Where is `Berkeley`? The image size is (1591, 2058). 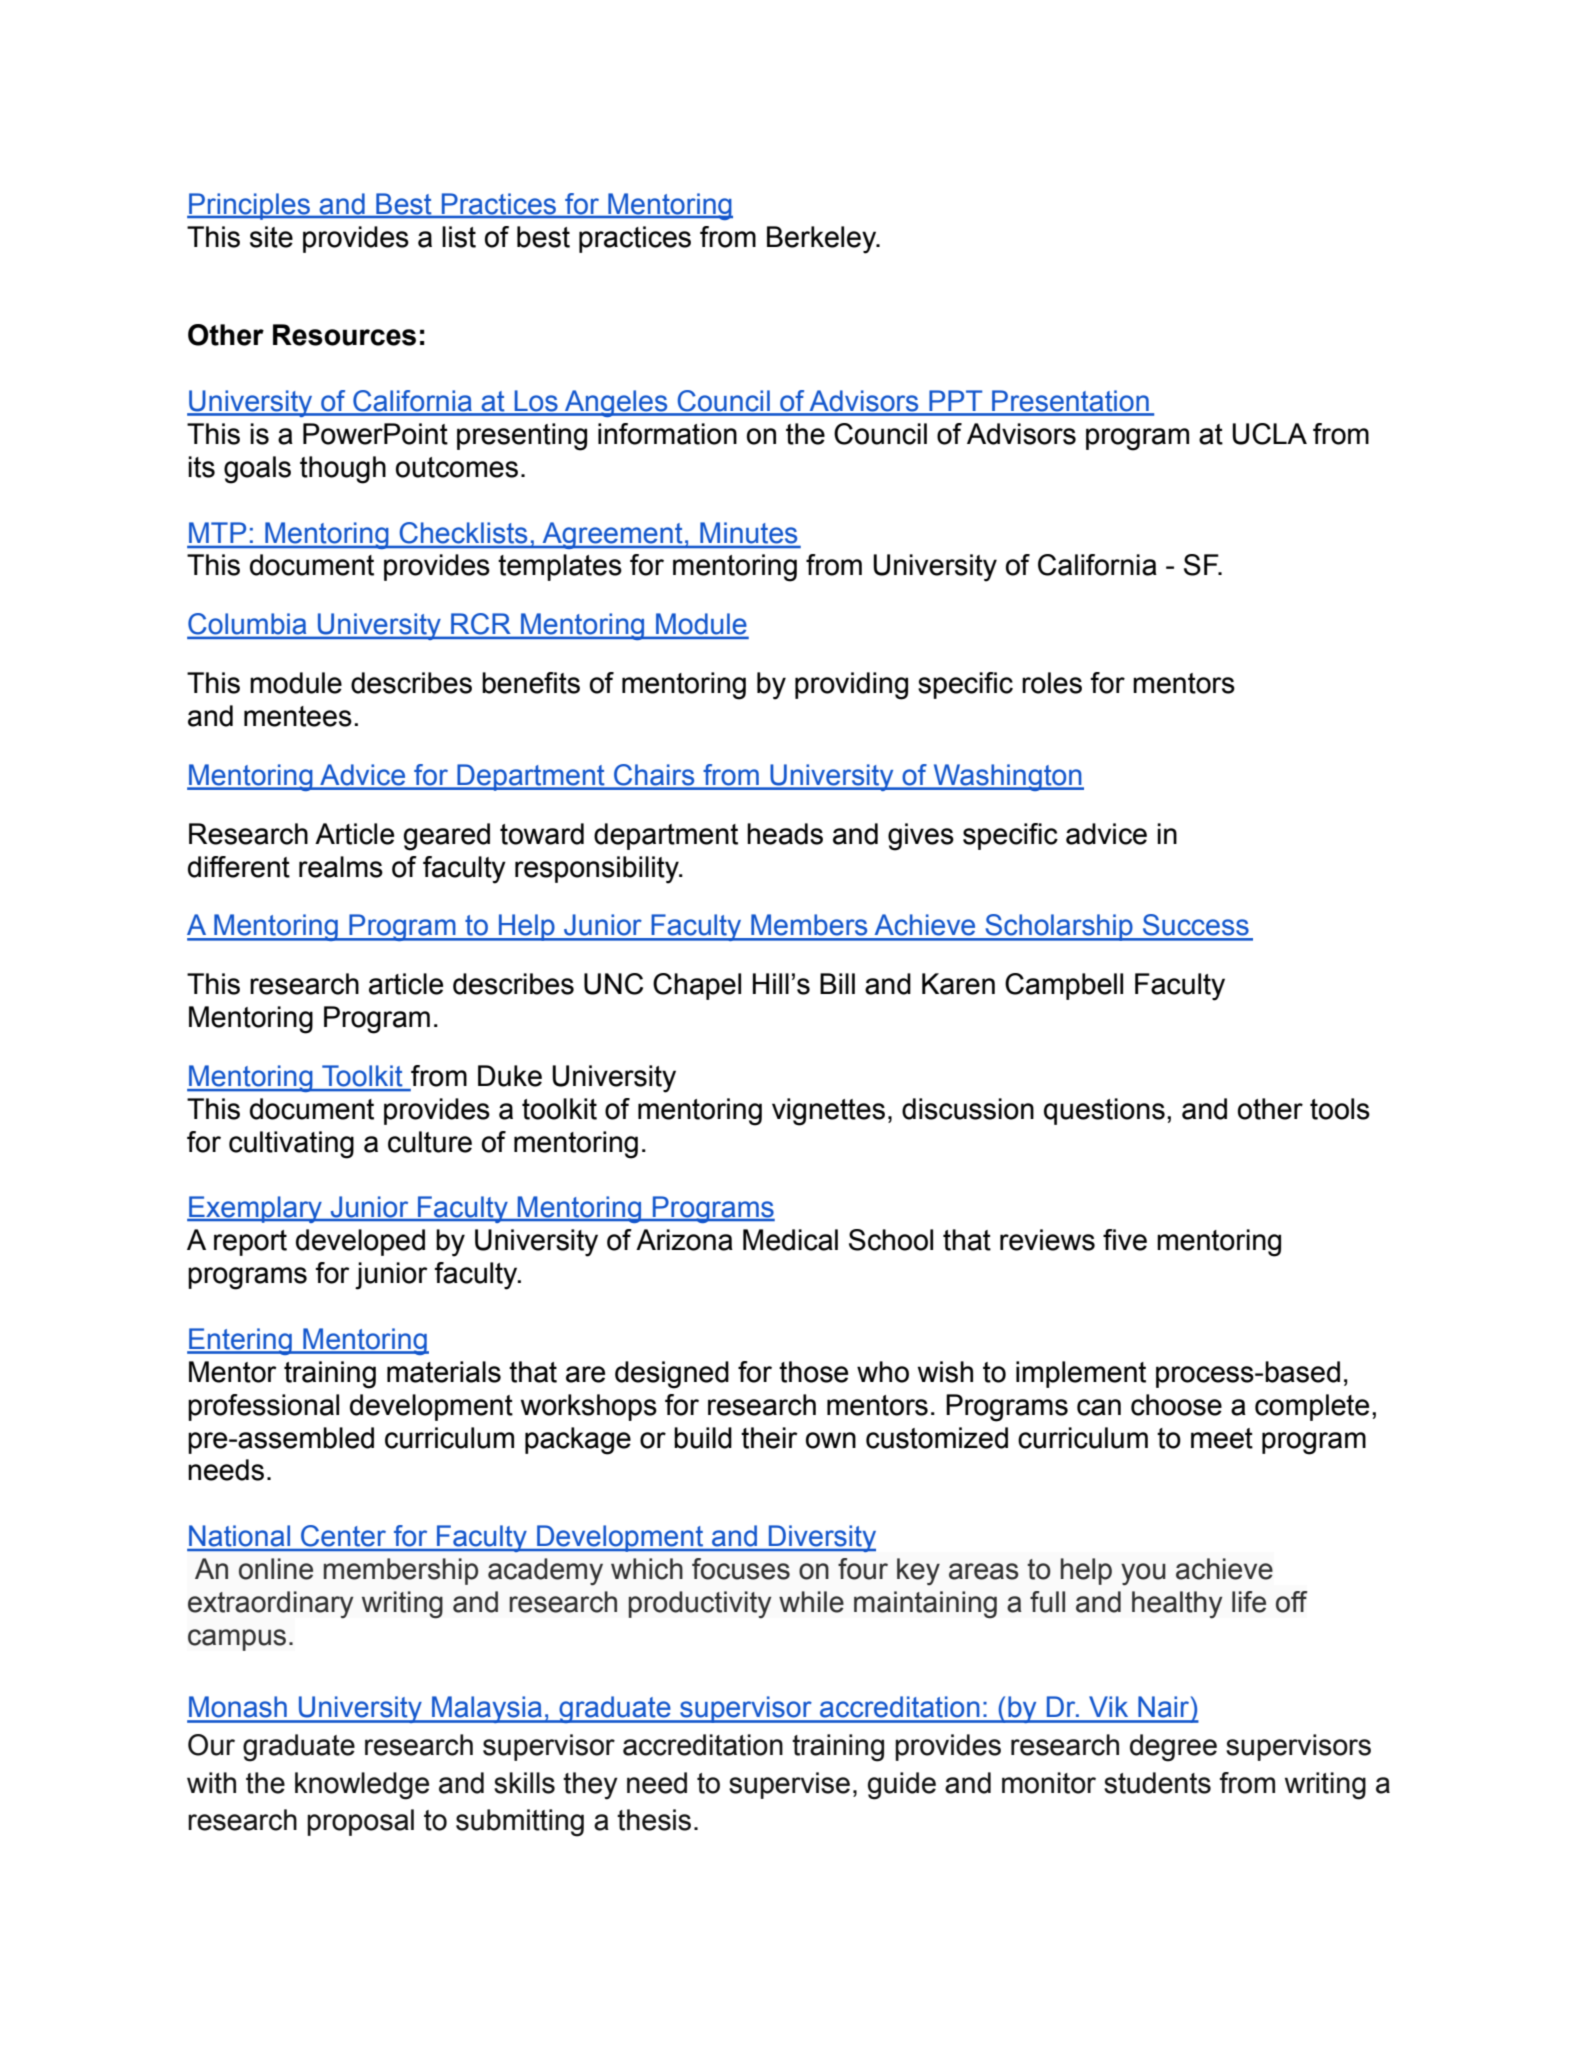 Berkeley is located at coordinates (823, 240).
